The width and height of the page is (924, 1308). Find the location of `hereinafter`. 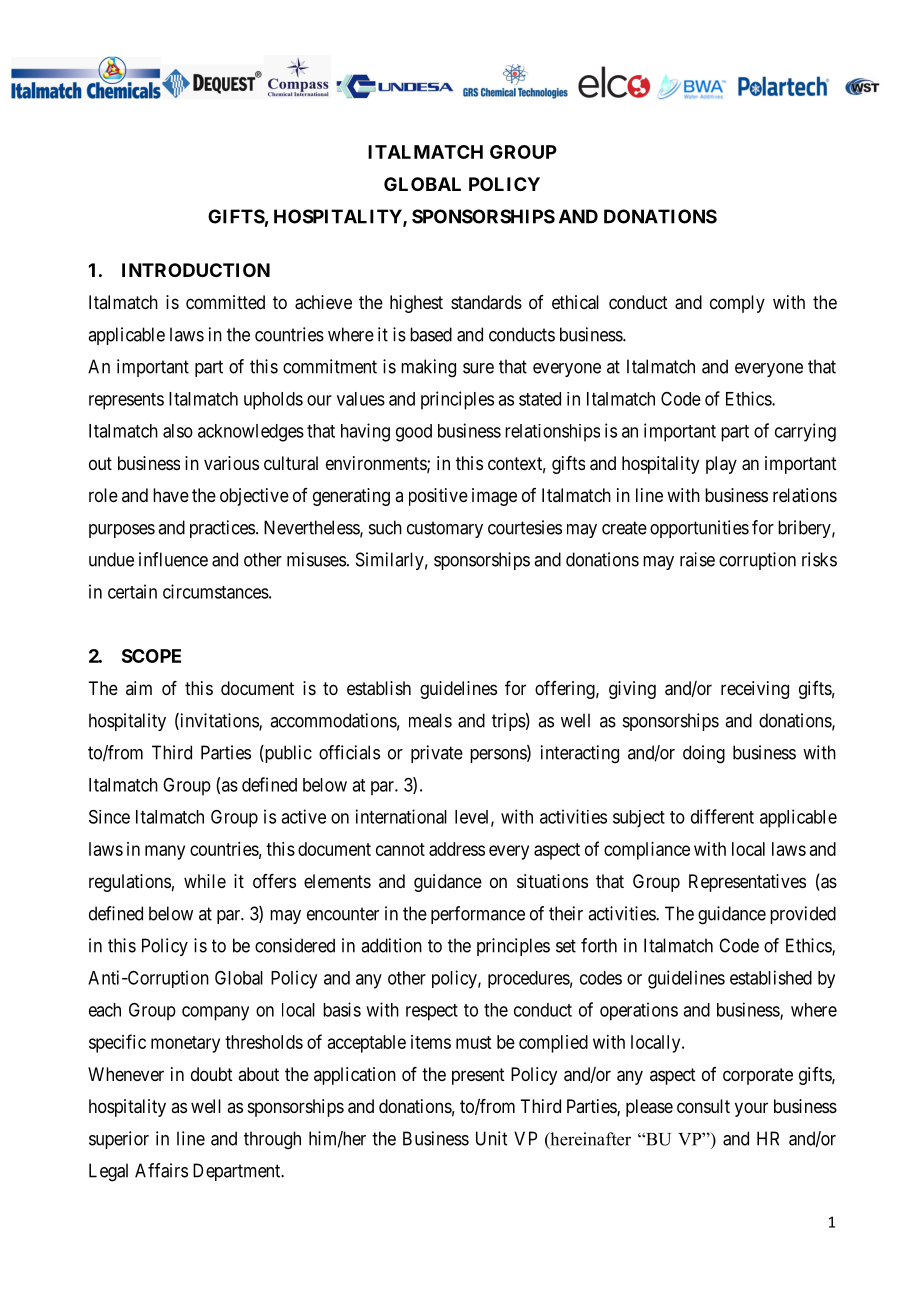

hereinafter is located at coordinates (589, 1140).
